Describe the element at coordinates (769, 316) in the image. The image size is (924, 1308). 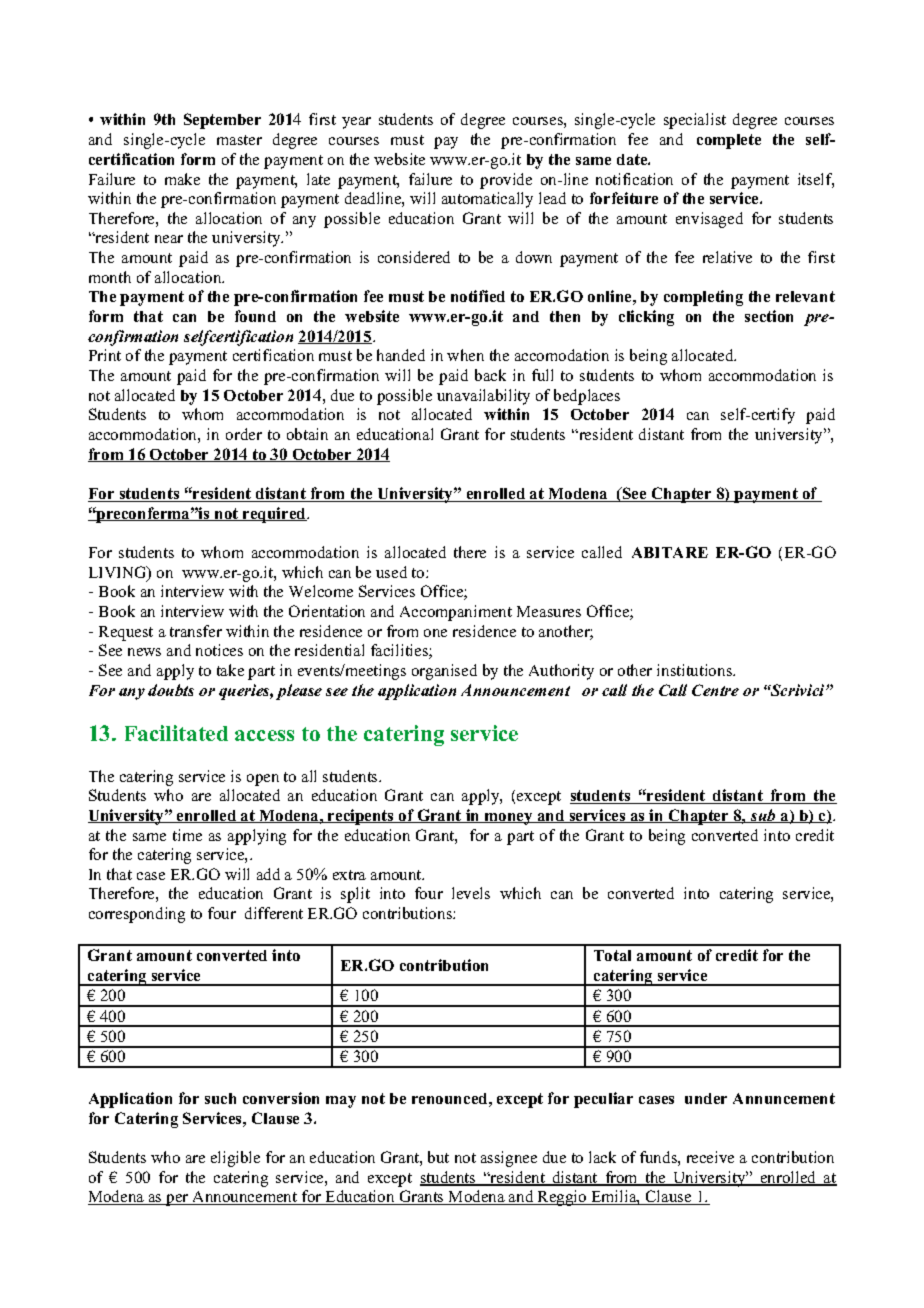
I see `section` at that location.
